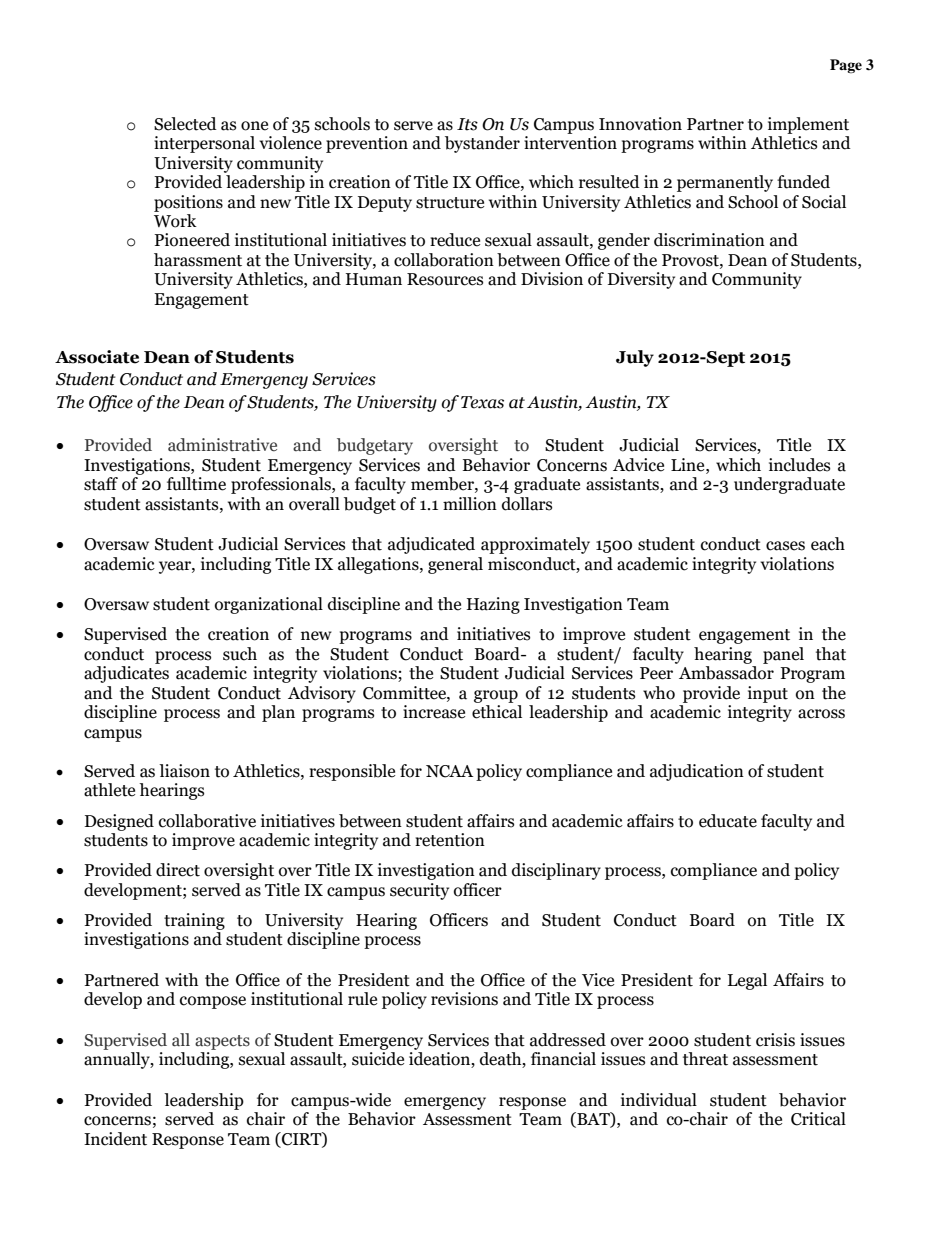 The height and width of the screenshot is (1233, 952). I want to click on retention, so click(450, 840).
